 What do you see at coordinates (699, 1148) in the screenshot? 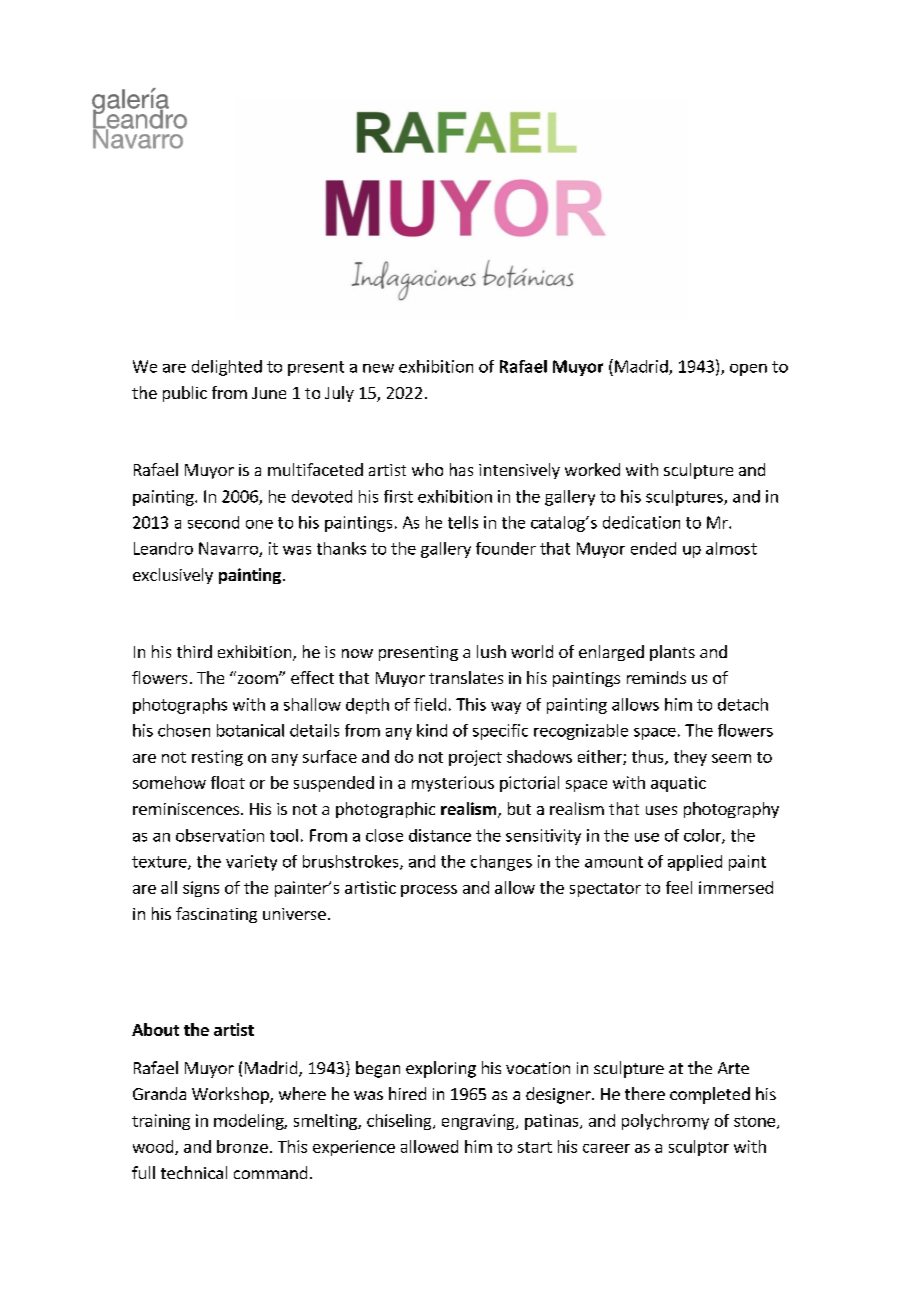
I see `sculptor` at bounding box center [699, 1148].
